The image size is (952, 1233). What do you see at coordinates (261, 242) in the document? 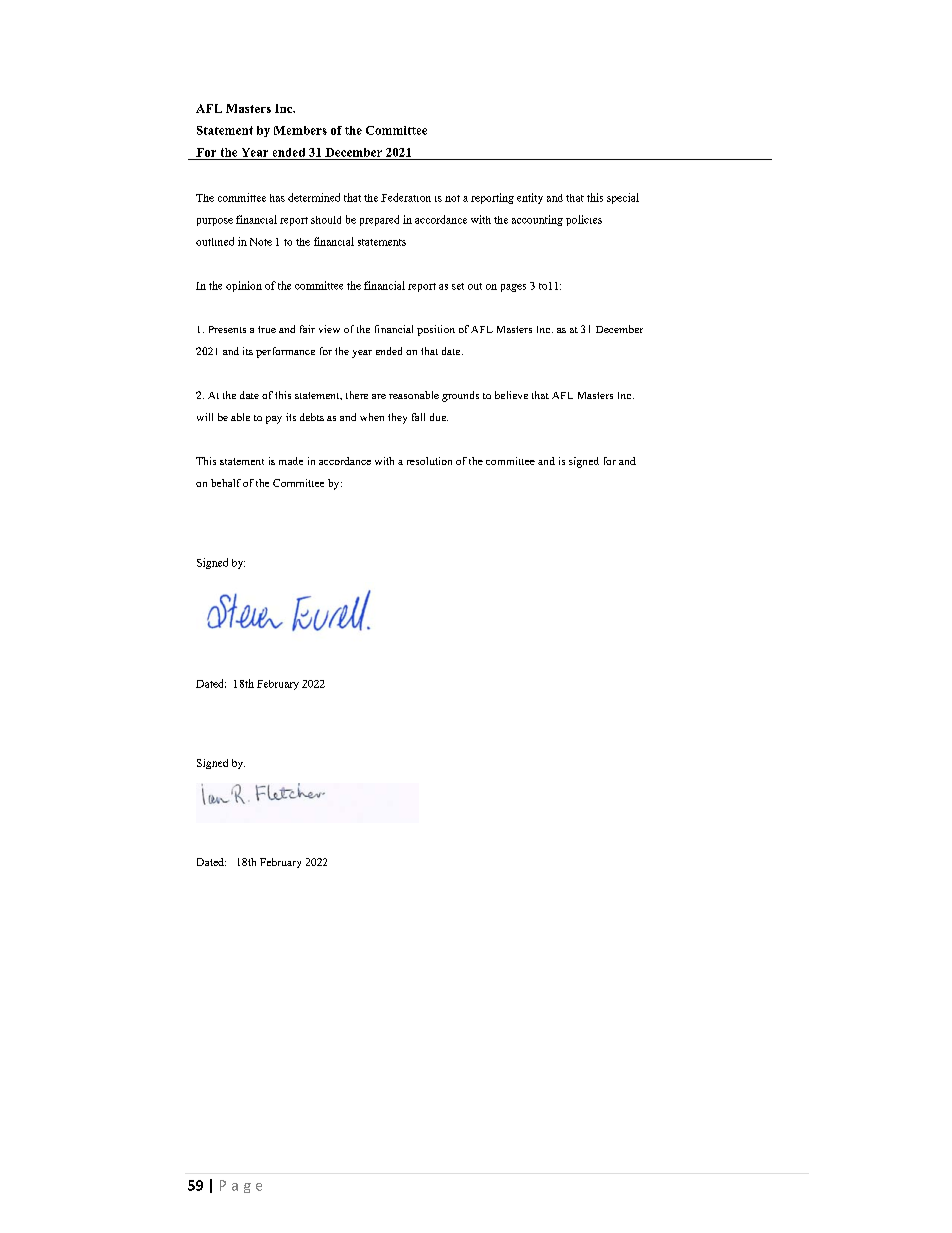
I see `Note` at bounding box center [261, 242].
